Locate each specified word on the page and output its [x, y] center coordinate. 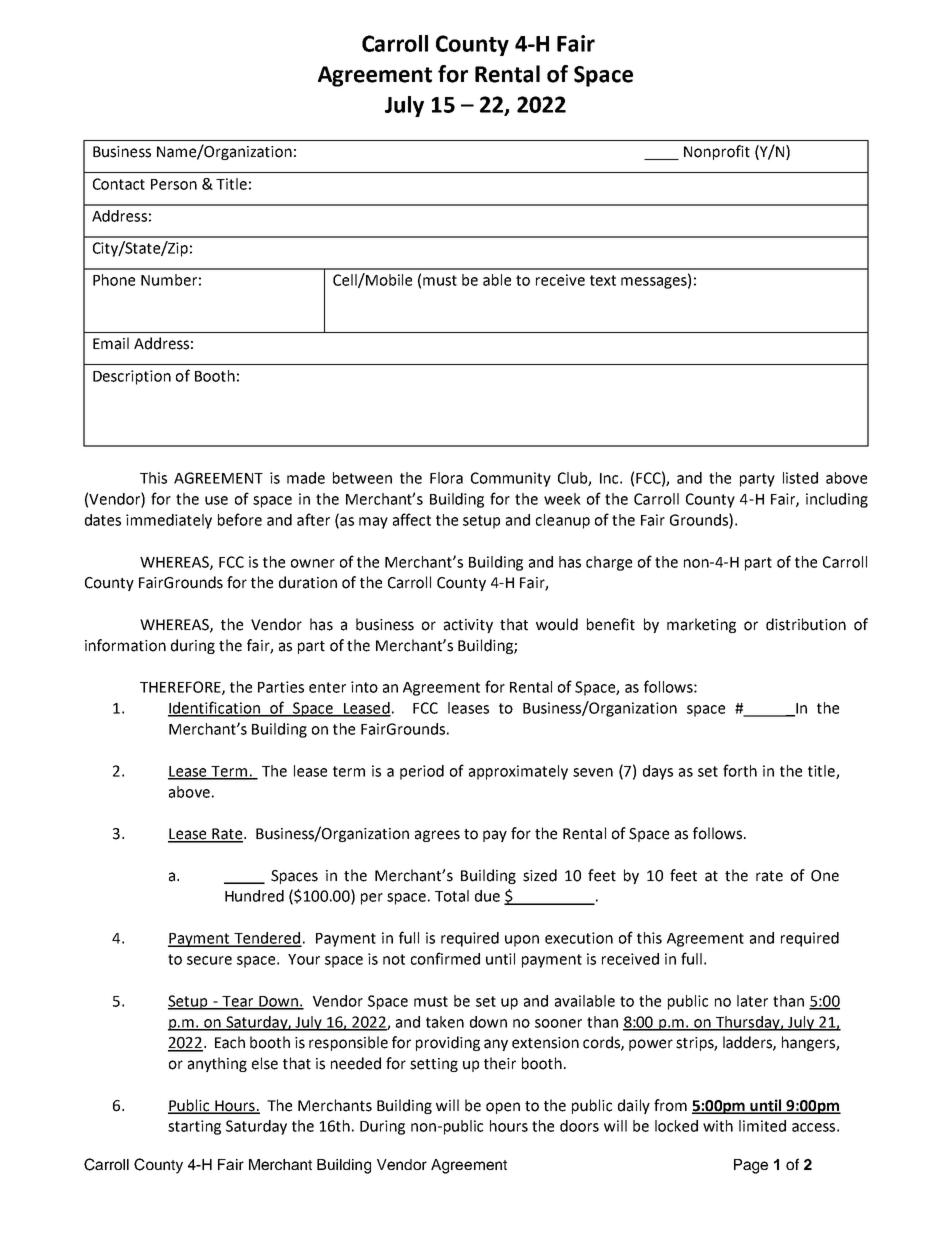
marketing [701, 625]
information [125, 645]
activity [468, 626]
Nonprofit [717, 152]
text [603, 280]
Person [174, 184]
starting [194, 1127]
